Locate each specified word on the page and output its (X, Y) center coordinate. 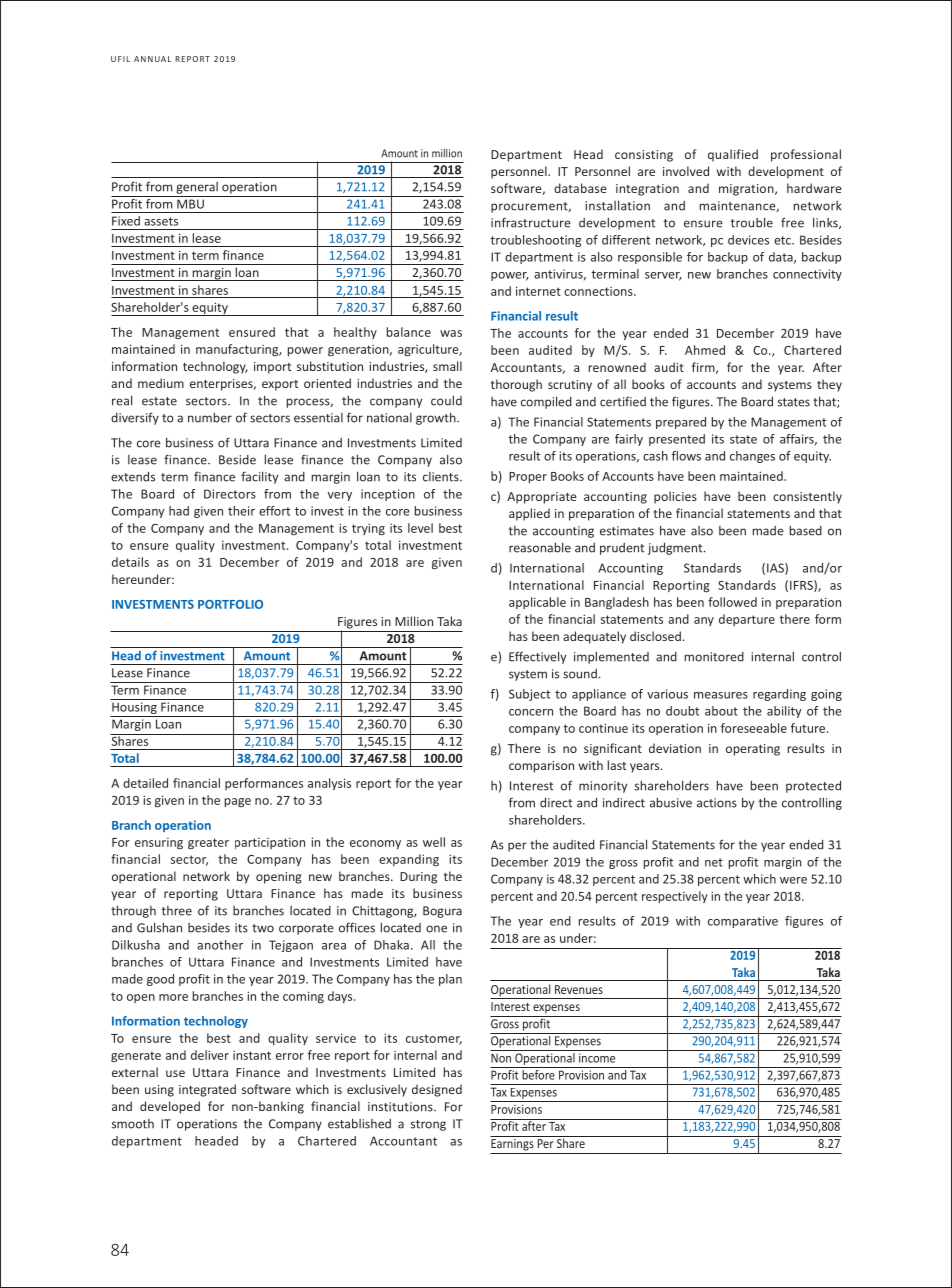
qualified (733, 155)
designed (437, 1090)
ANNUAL (152, 59)
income (597, 1058)
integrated (207, 1090)
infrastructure (531, 222)
